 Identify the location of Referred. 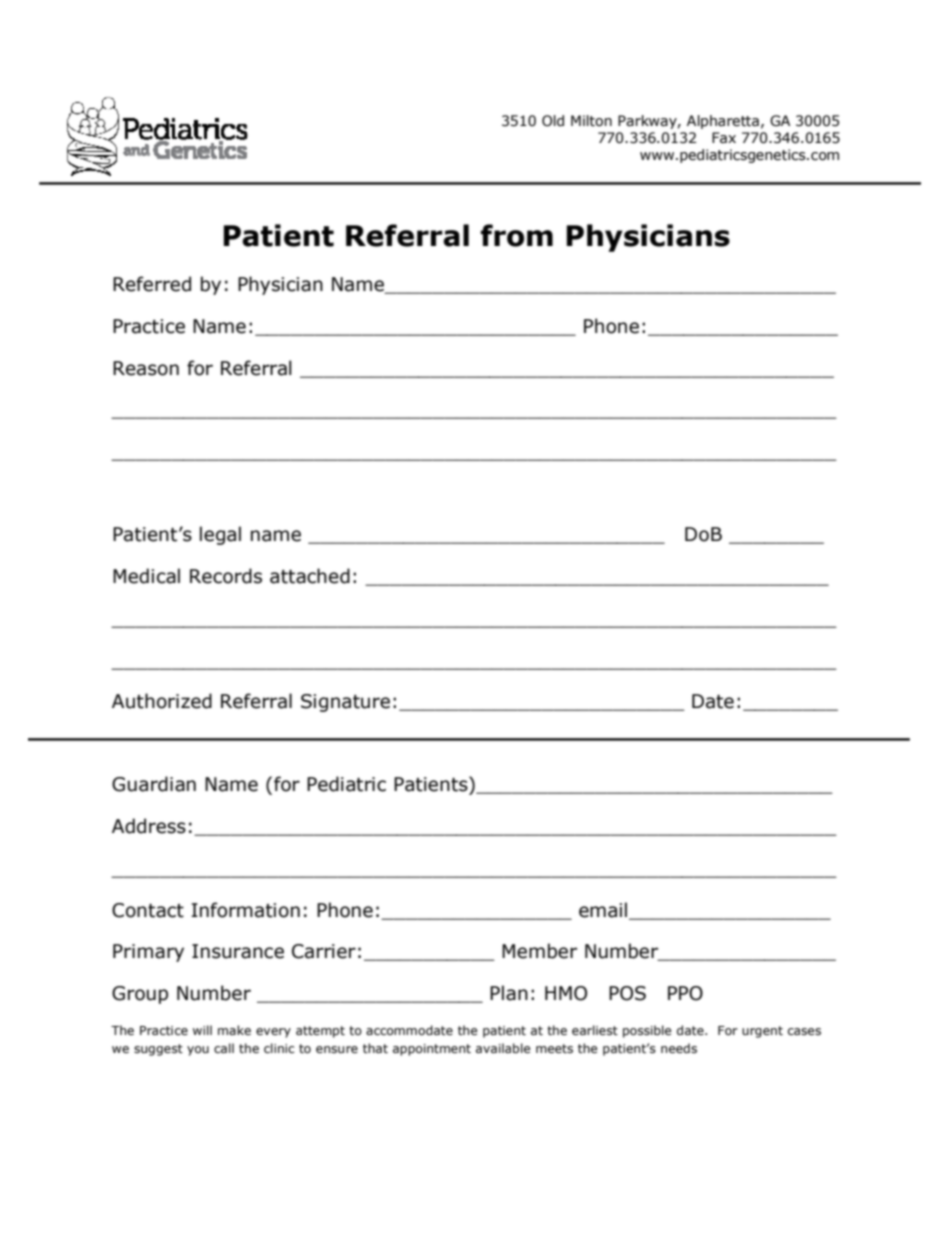
(152, 284).
